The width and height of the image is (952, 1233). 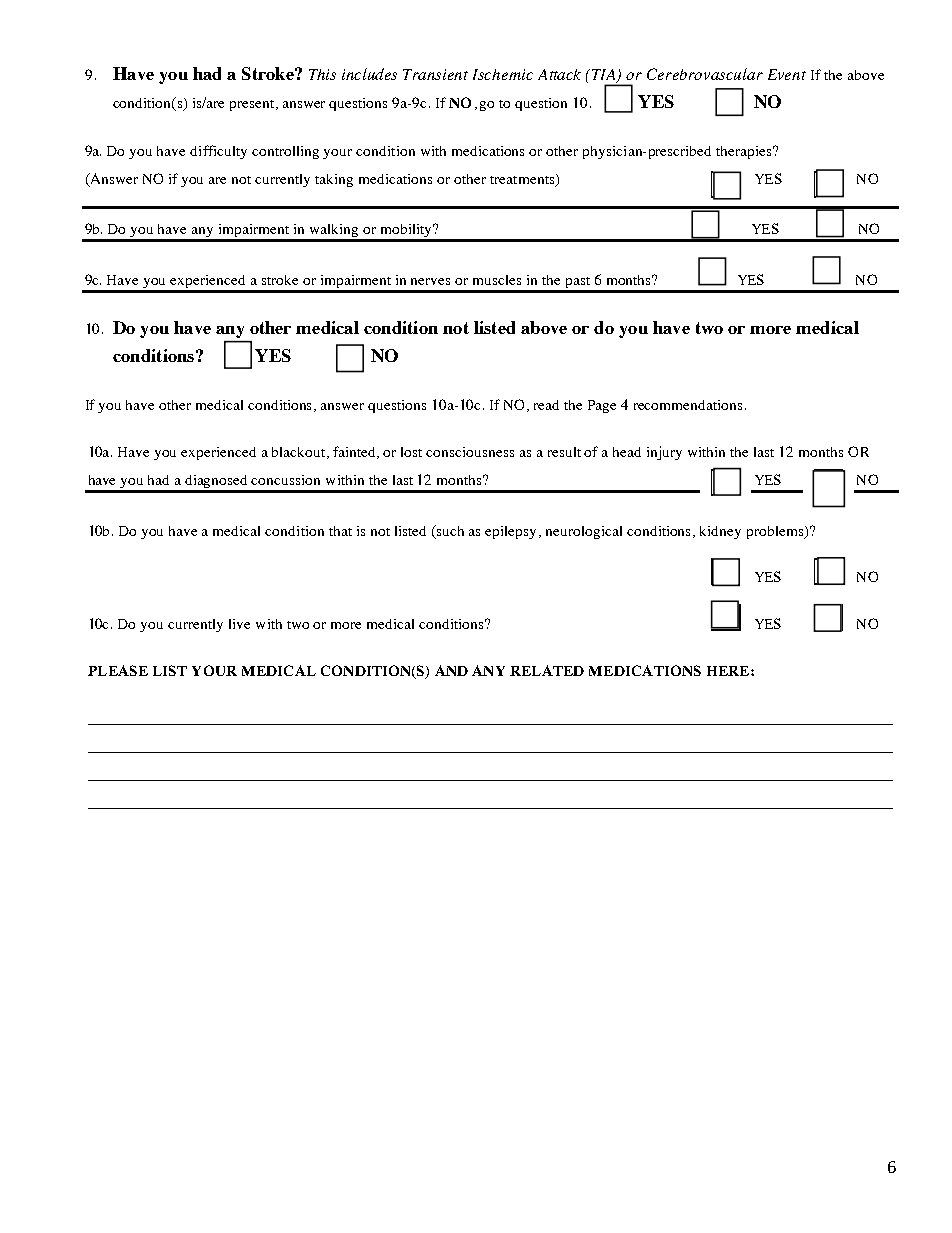 What do you see at coordinates (451, 670) in the image?
I see `AND` at bounding box center [451, 670].
